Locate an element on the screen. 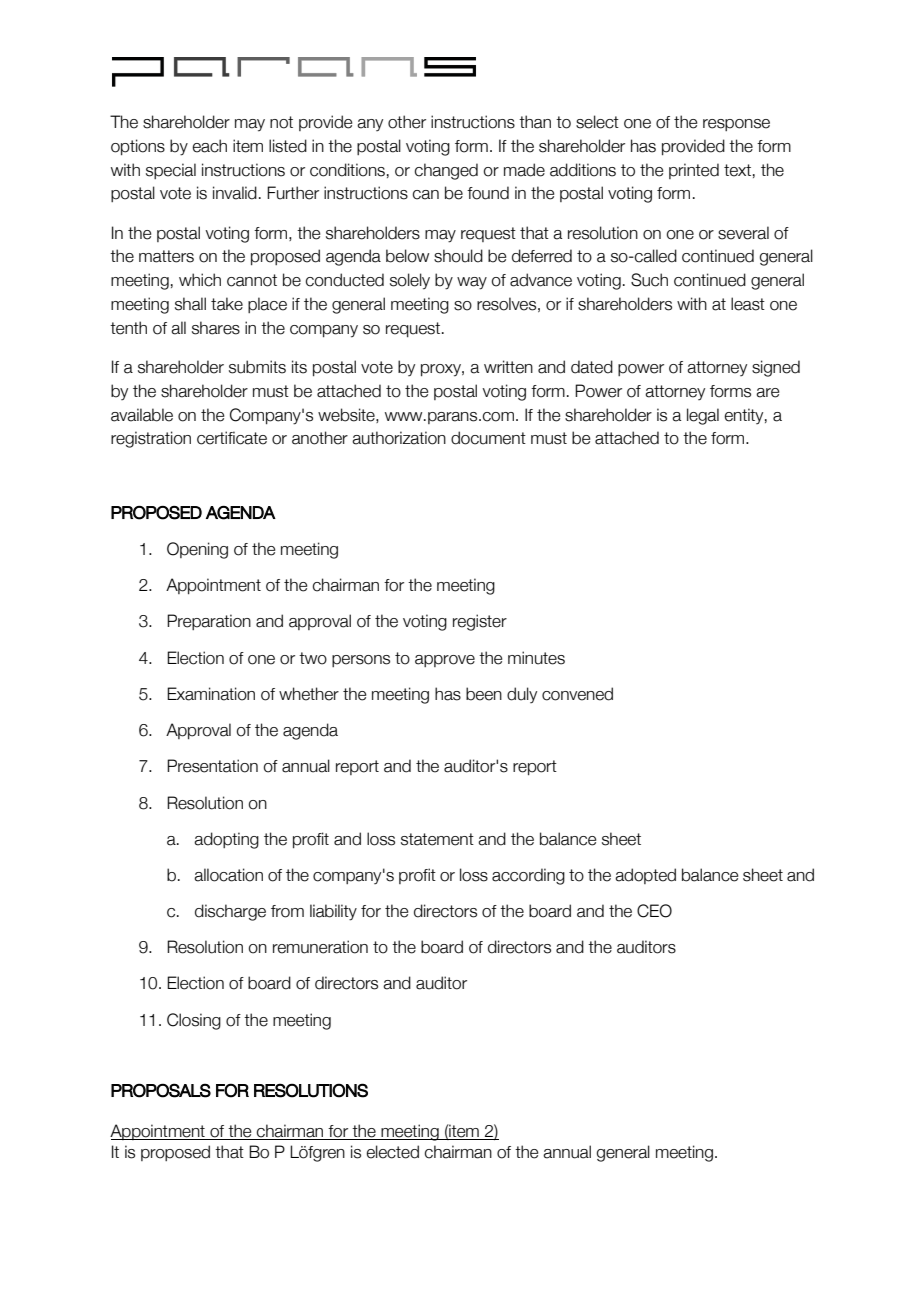 Image resolution: width=924 pixels, height=1308 pixels. allocation is located at coordinates (228, 875).
